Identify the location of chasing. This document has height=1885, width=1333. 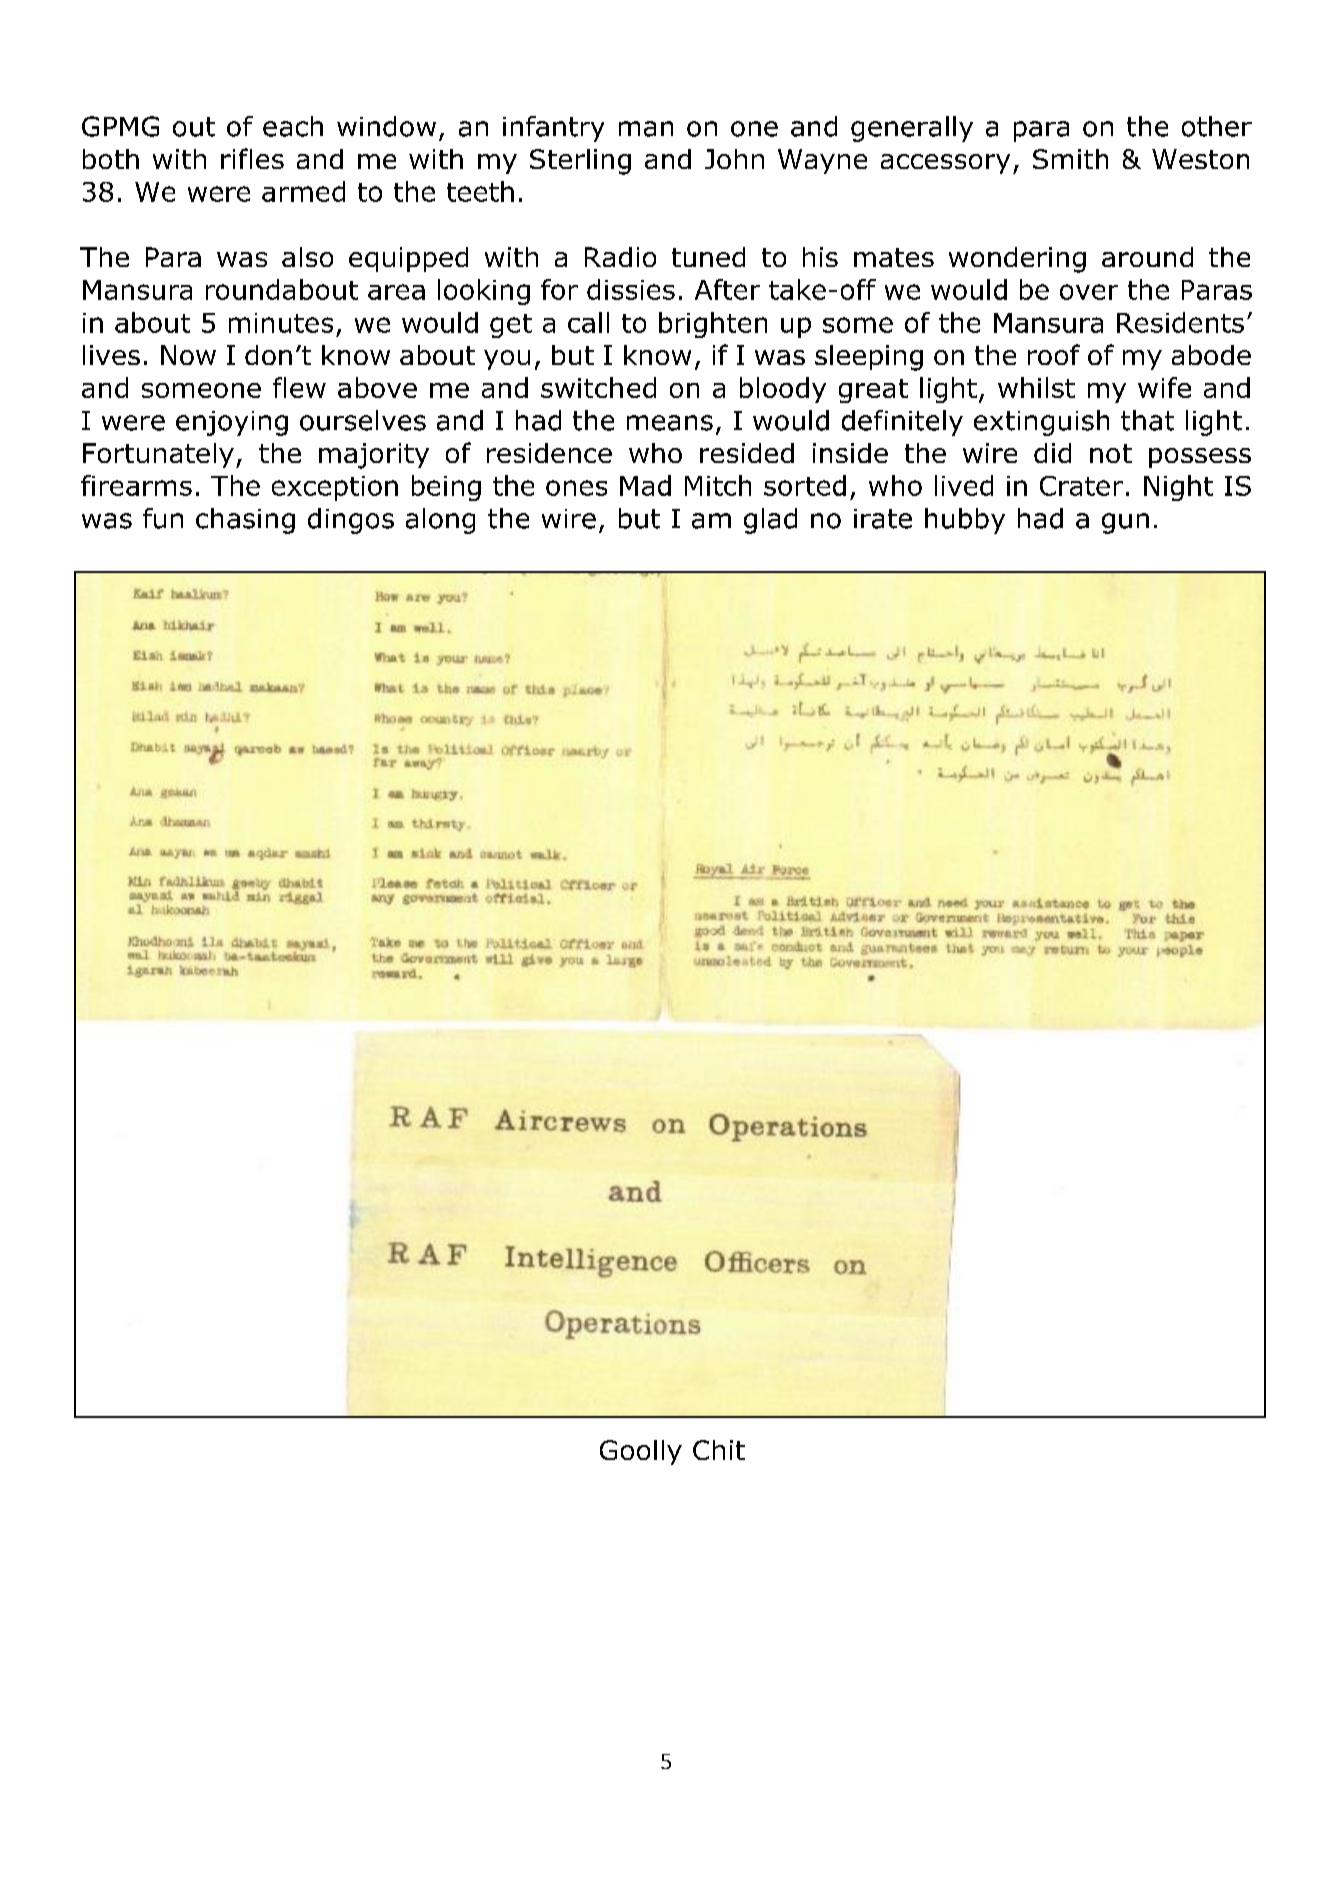
(245, 521).
